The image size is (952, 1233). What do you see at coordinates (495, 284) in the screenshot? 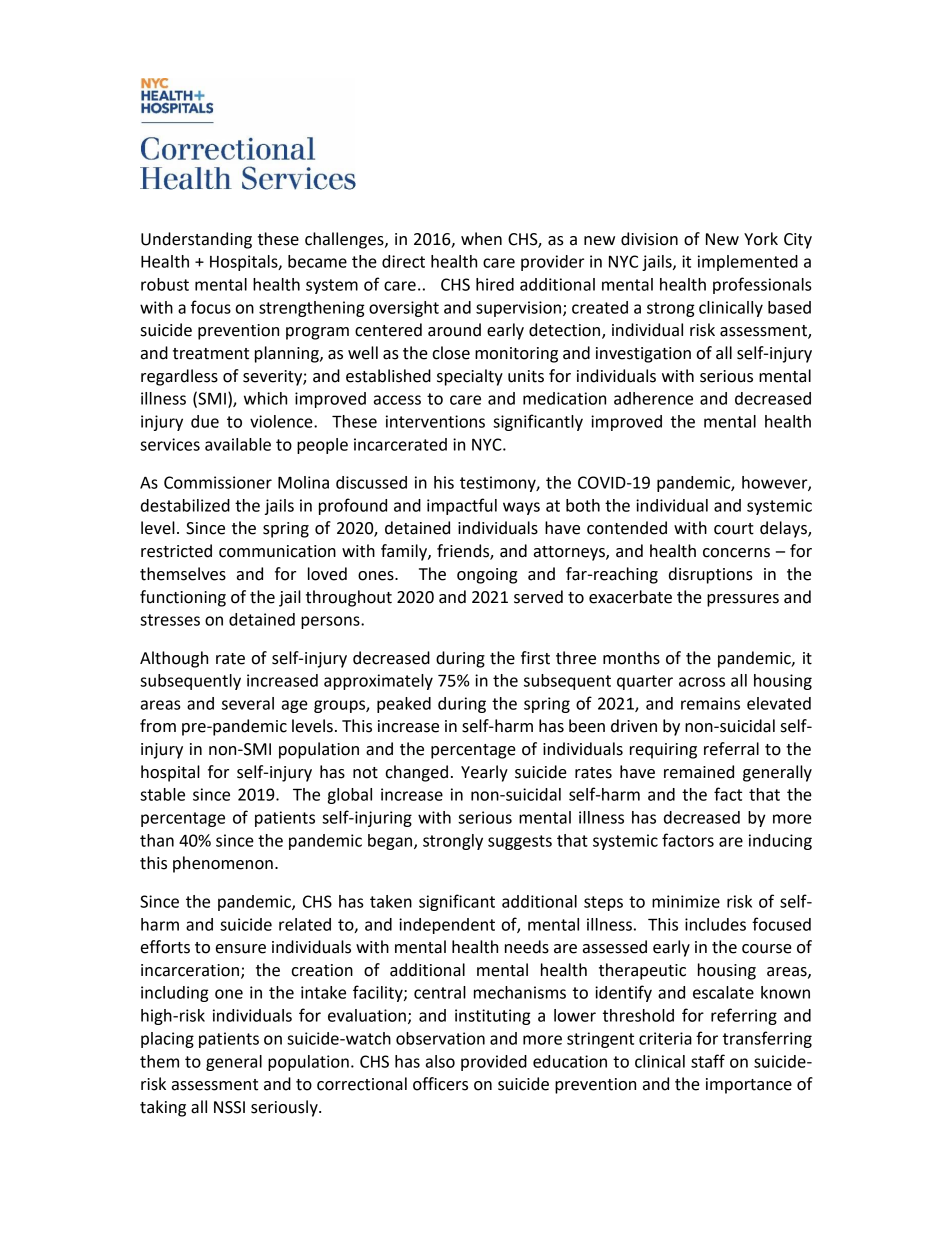
I see `hired` at bounding box center [495, 284].
